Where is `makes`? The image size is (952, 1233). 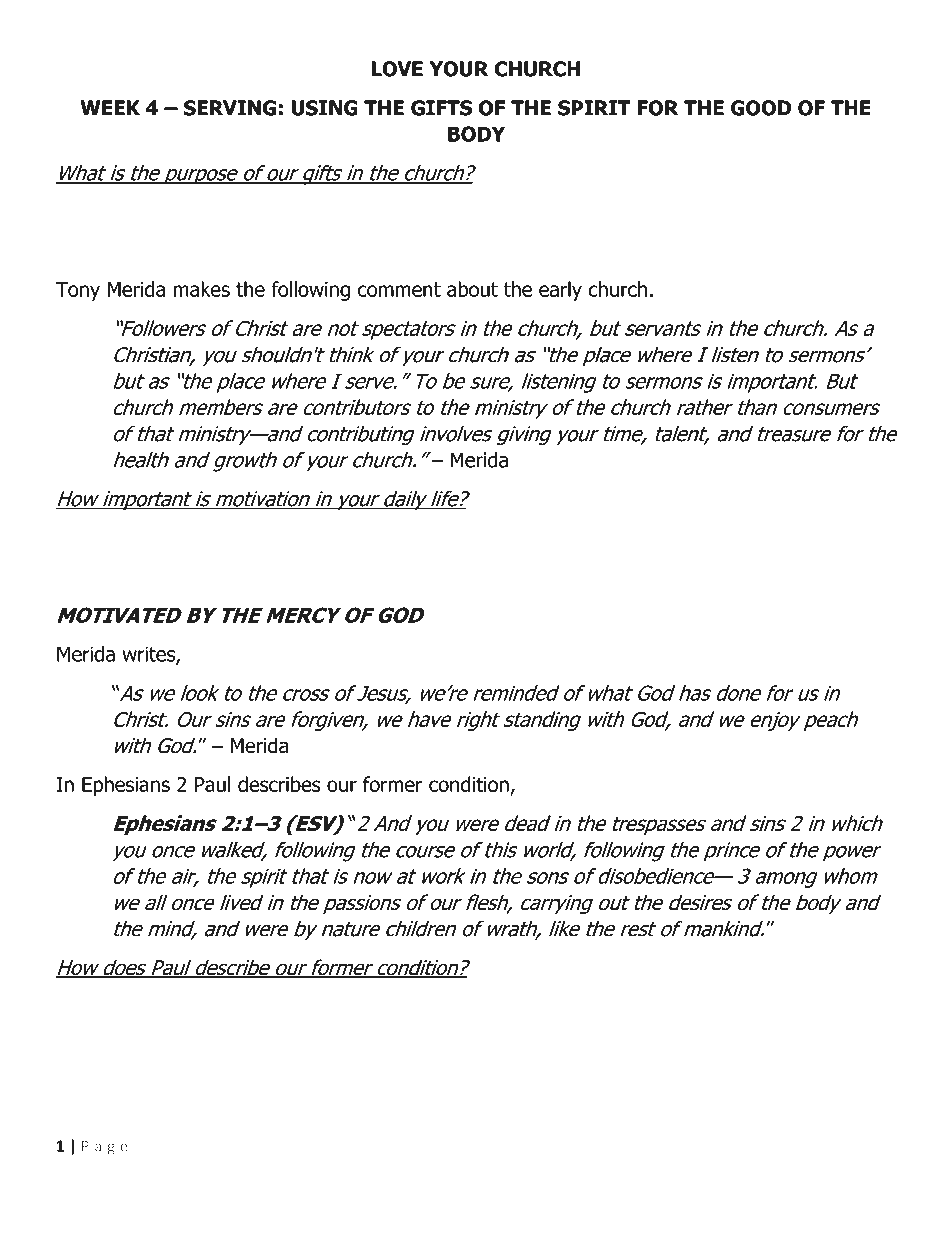
makes is located at coordinates (202, 289).
